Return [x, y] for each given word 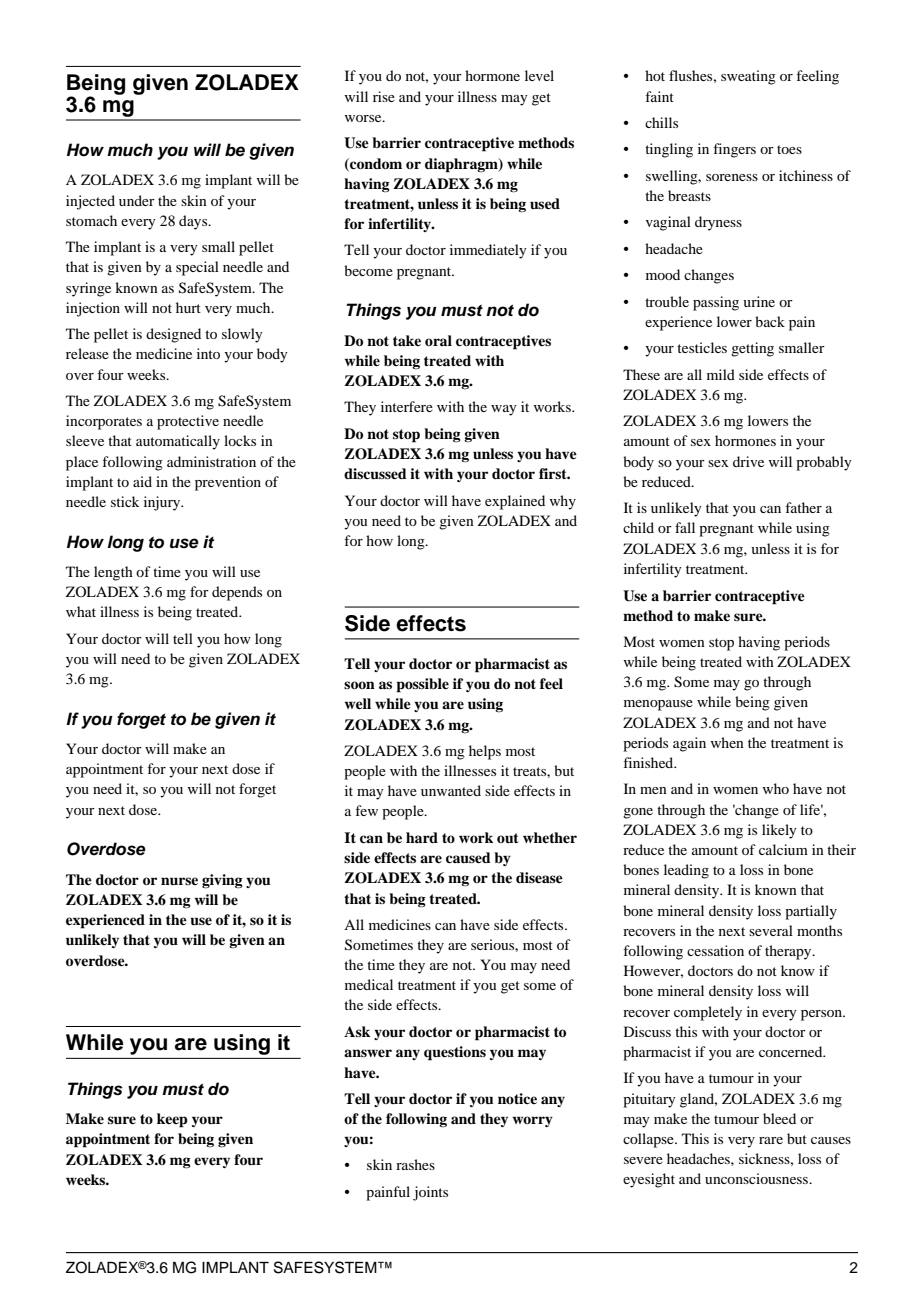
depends [237, 593]
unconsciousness [758, 1178]
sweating [748, 77]
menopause [658, 705]
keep [172, 1120]
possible [422, 685]
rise [384, 96]
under [137, 200]
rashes [415, 1164]
